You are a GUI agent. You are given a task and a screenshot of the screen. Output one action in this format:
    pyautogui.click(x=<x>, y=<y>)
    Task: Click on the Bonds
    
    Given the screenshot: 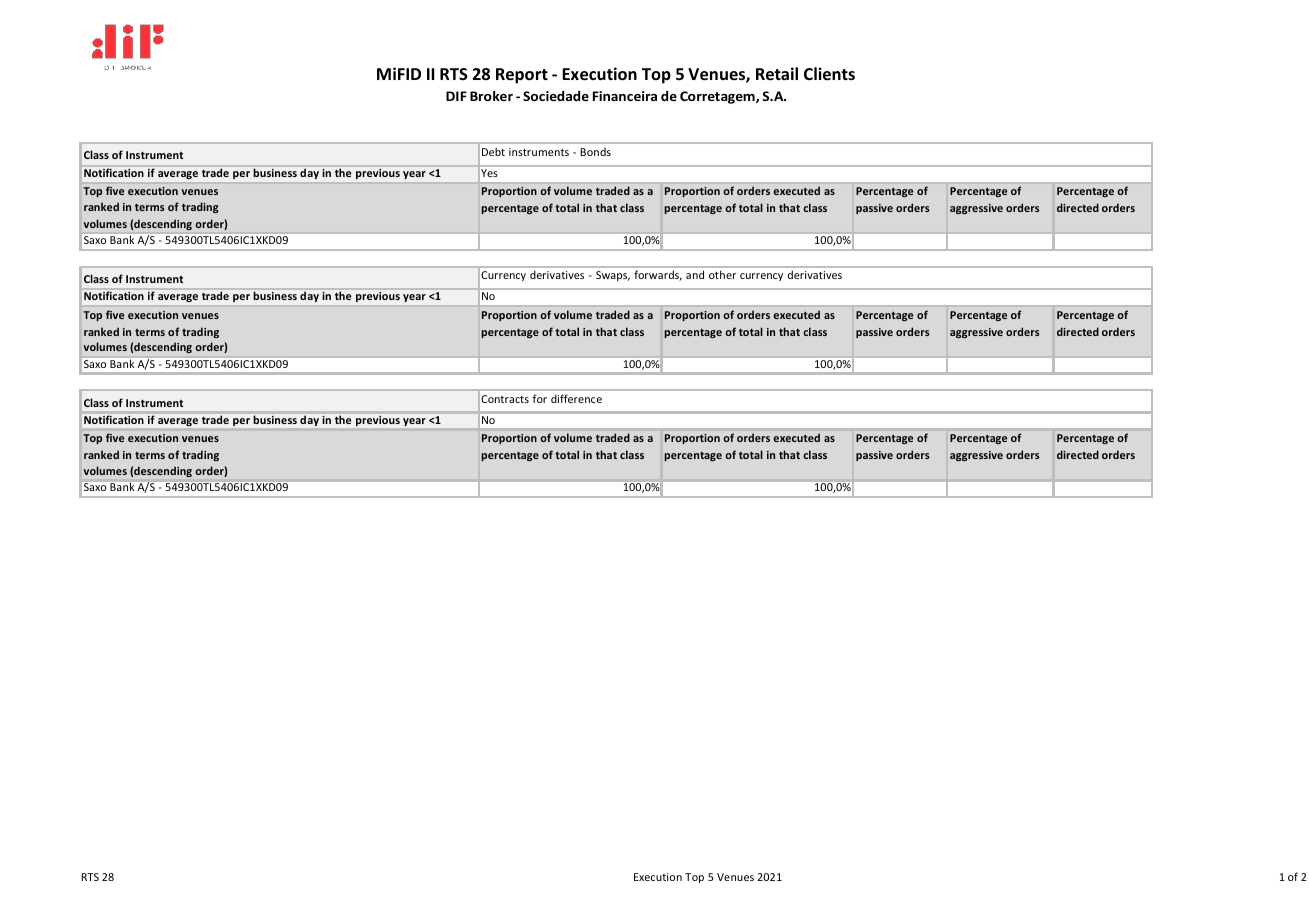 What is the action you would take?
    pyautogui.click(x=595, y=152)
